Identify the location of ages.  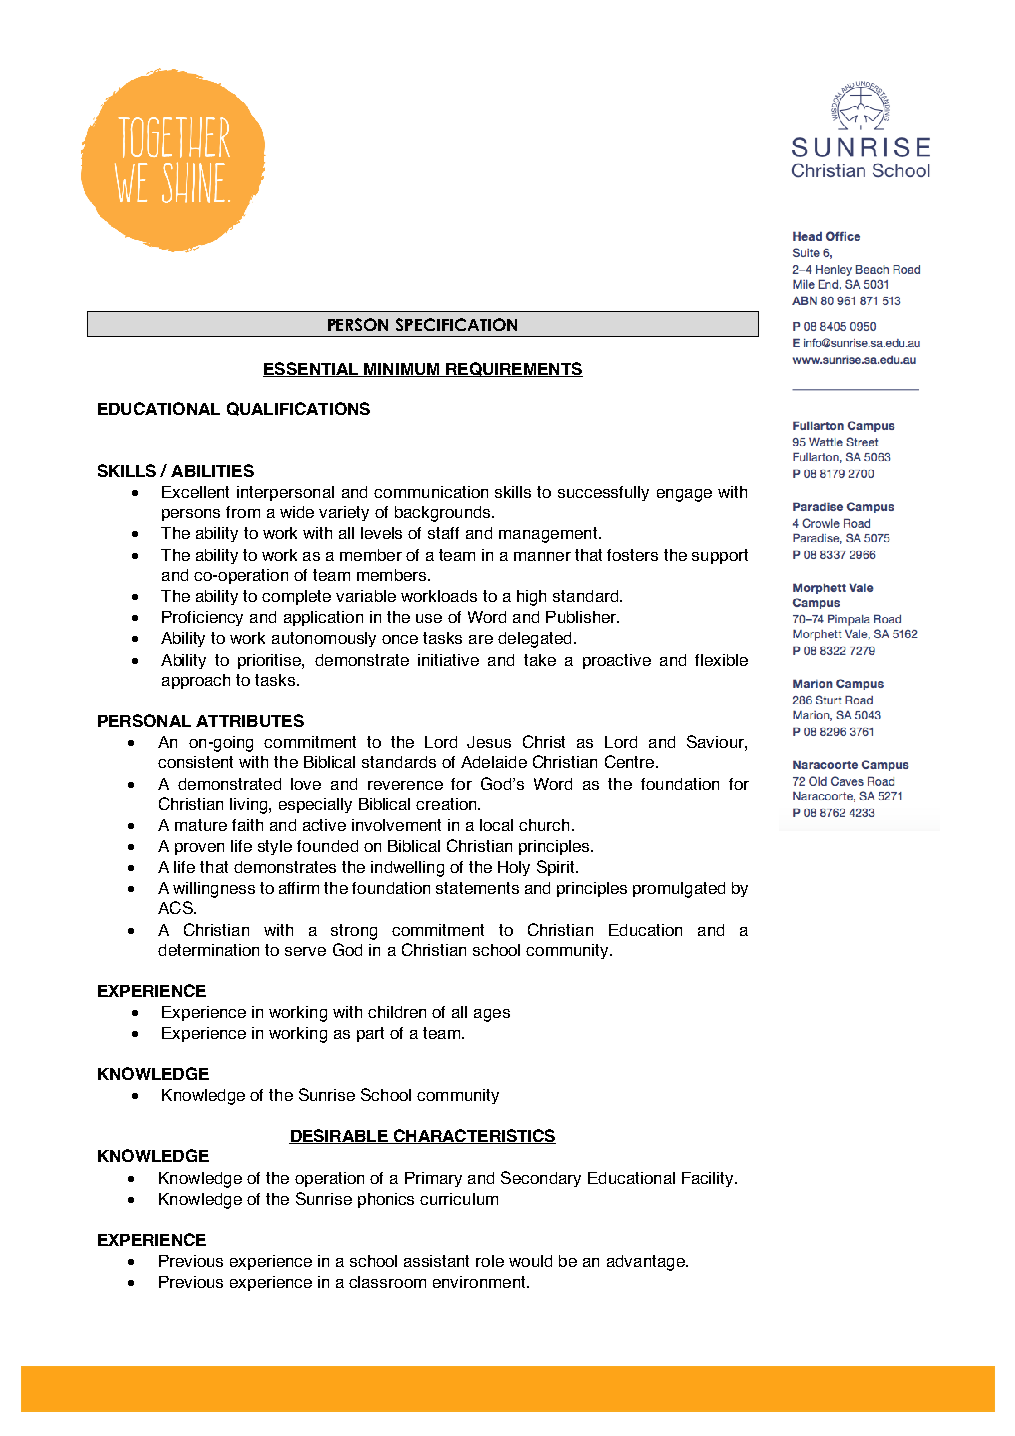
(492, 1015).
